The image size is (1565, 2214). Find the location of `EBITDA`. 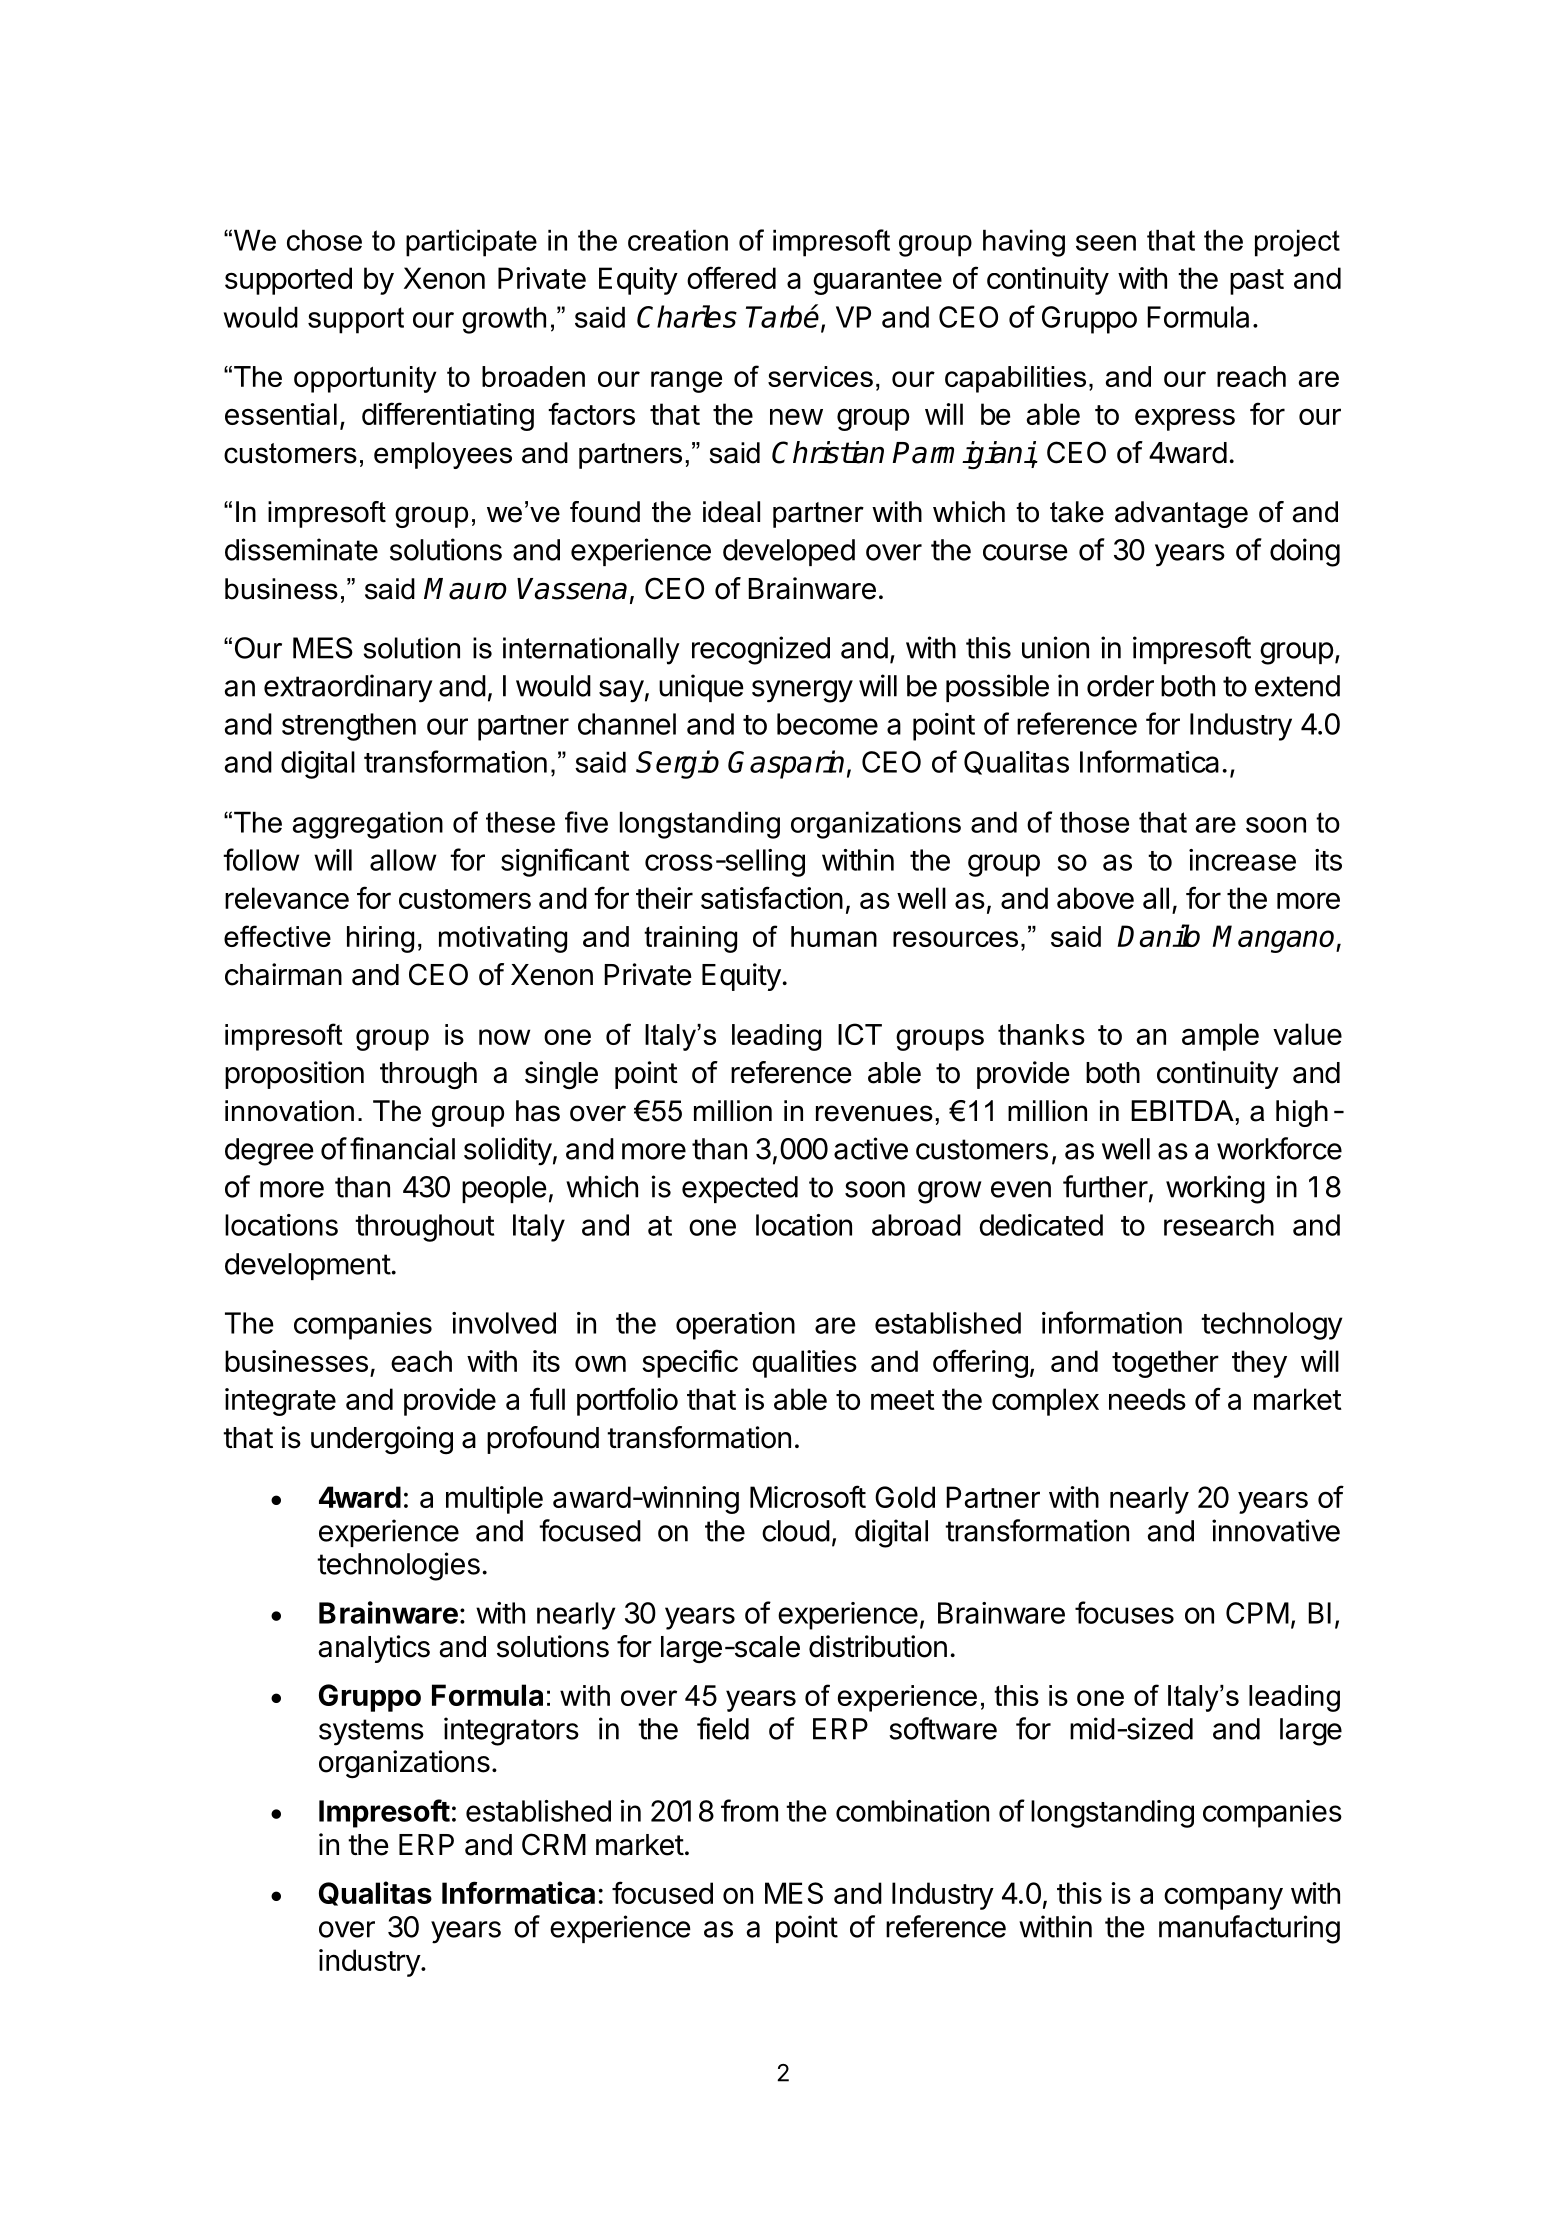

EBITDA is located at coordinates (1182, 1110).
